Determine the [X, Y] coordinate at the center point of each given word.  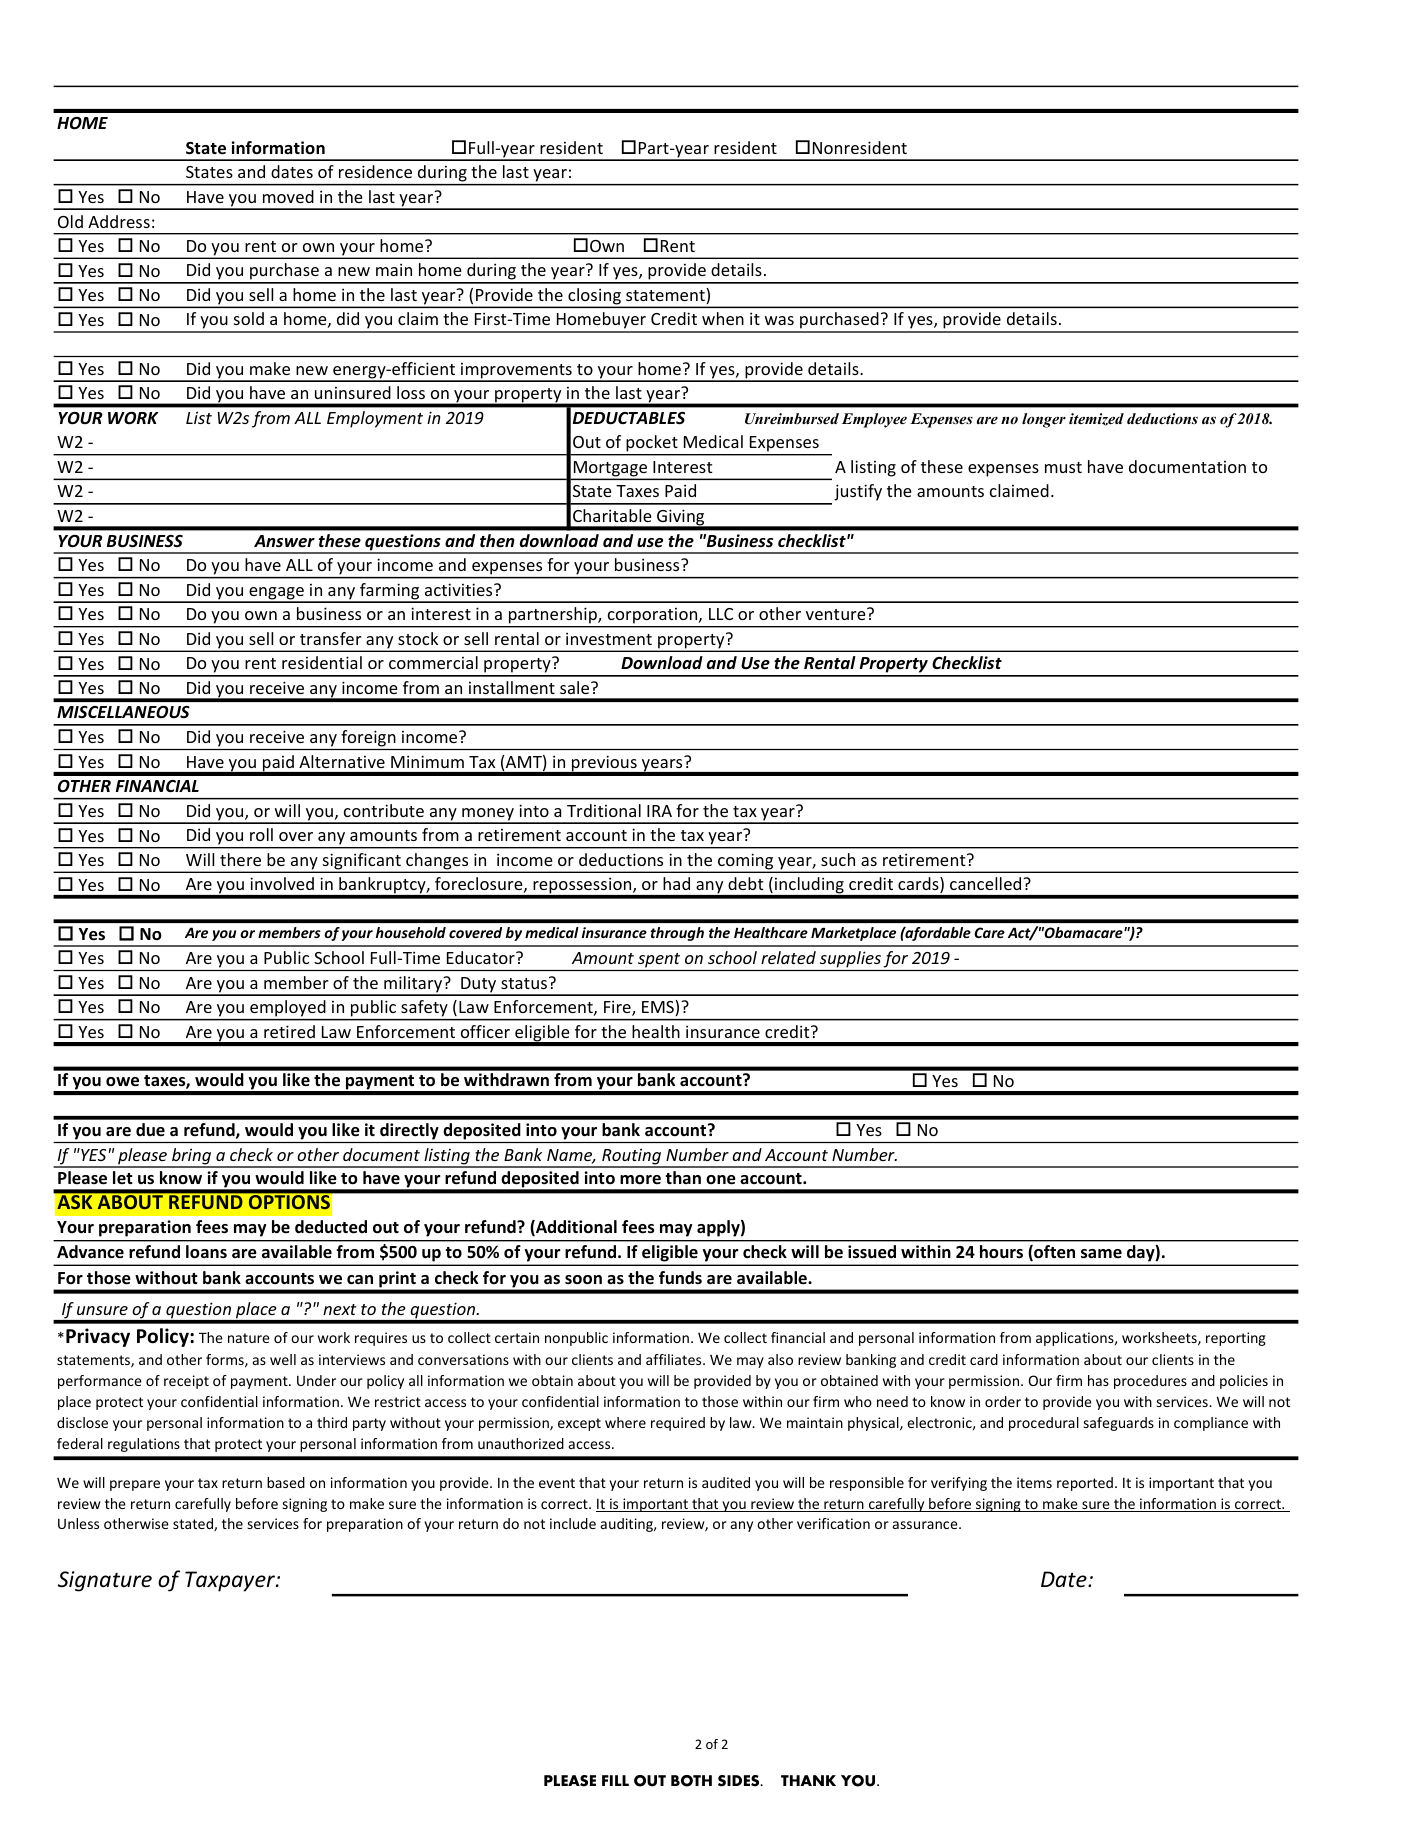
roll [261, 834]
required [678, 1424]
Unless [78, 1523]
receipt [186, 1382]
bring [191, 1157]
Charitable [612, 515]
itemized [1096, 419]
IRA [659, 811]
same [1101, 1254]
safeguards [1119, 1424]
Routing [632, 1157]
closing [594, 297]
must [1063, 467]
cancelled [987, 883]
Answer [284, 541]
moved [288, 196]
